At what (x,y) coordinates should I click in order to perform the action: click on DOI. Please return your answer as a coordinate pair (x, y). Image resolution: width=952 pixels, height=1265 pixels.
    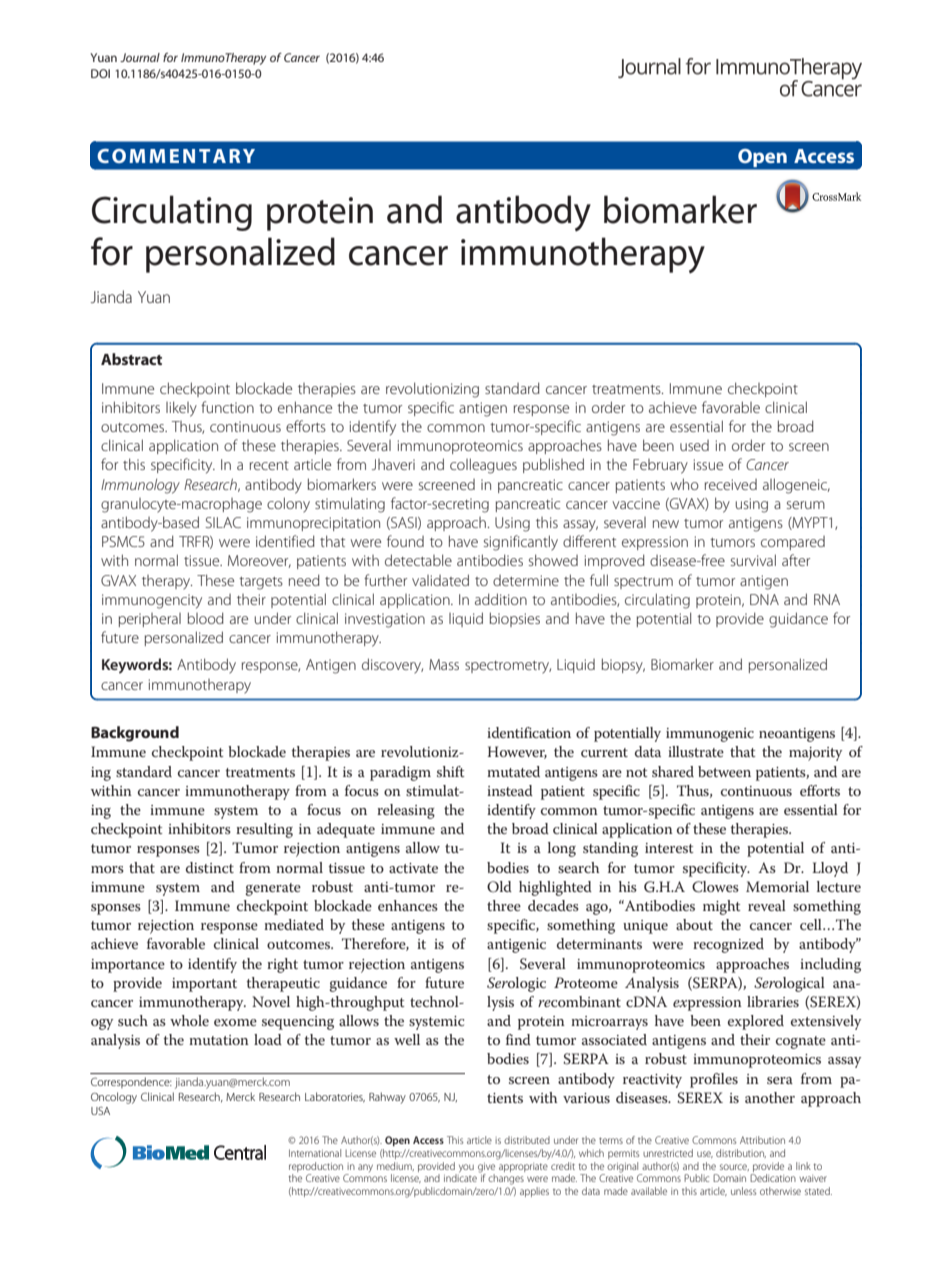
    Looking at the image, I should click on (100, 73).
